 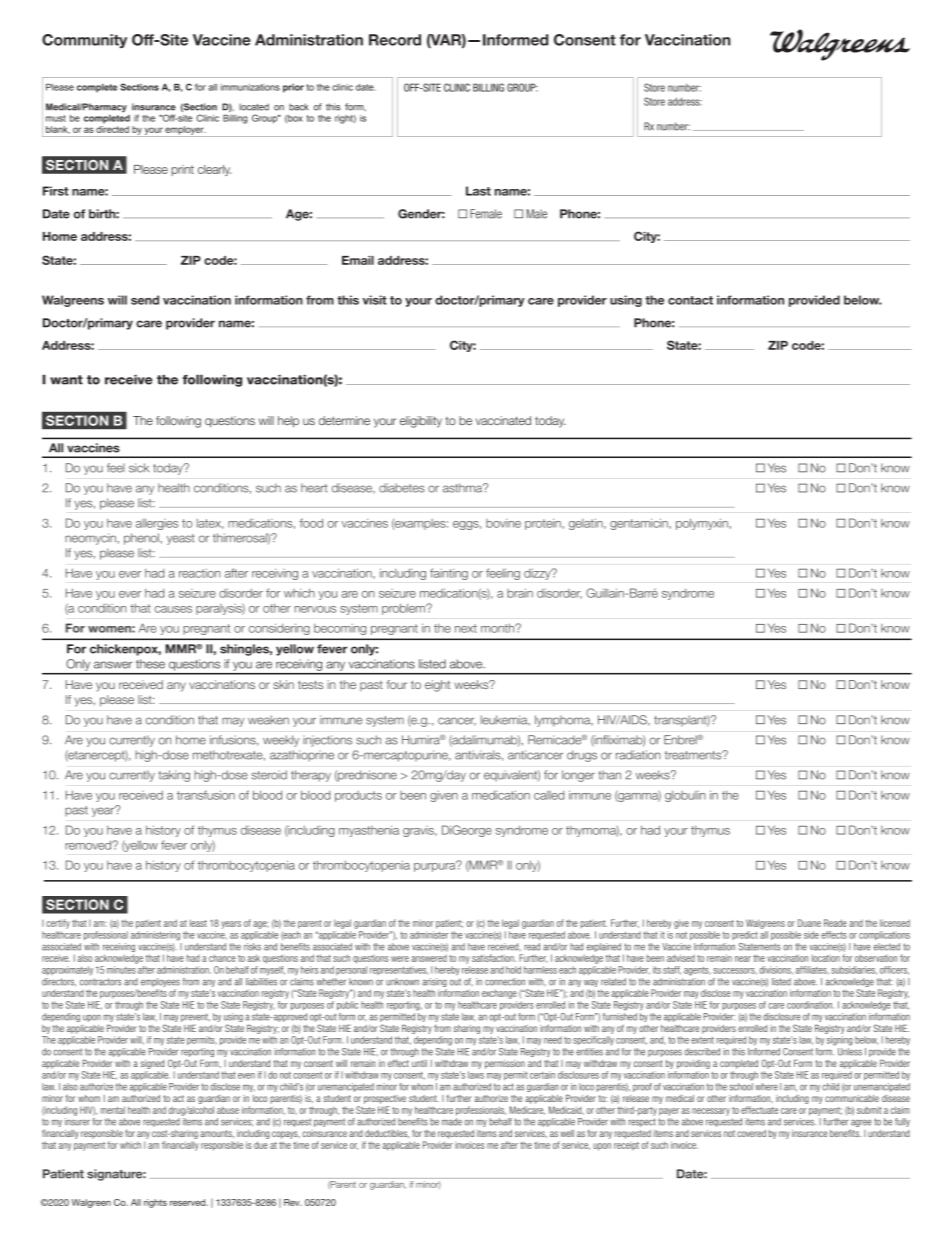 I want to click on Record, so click(x=395, y=40).
